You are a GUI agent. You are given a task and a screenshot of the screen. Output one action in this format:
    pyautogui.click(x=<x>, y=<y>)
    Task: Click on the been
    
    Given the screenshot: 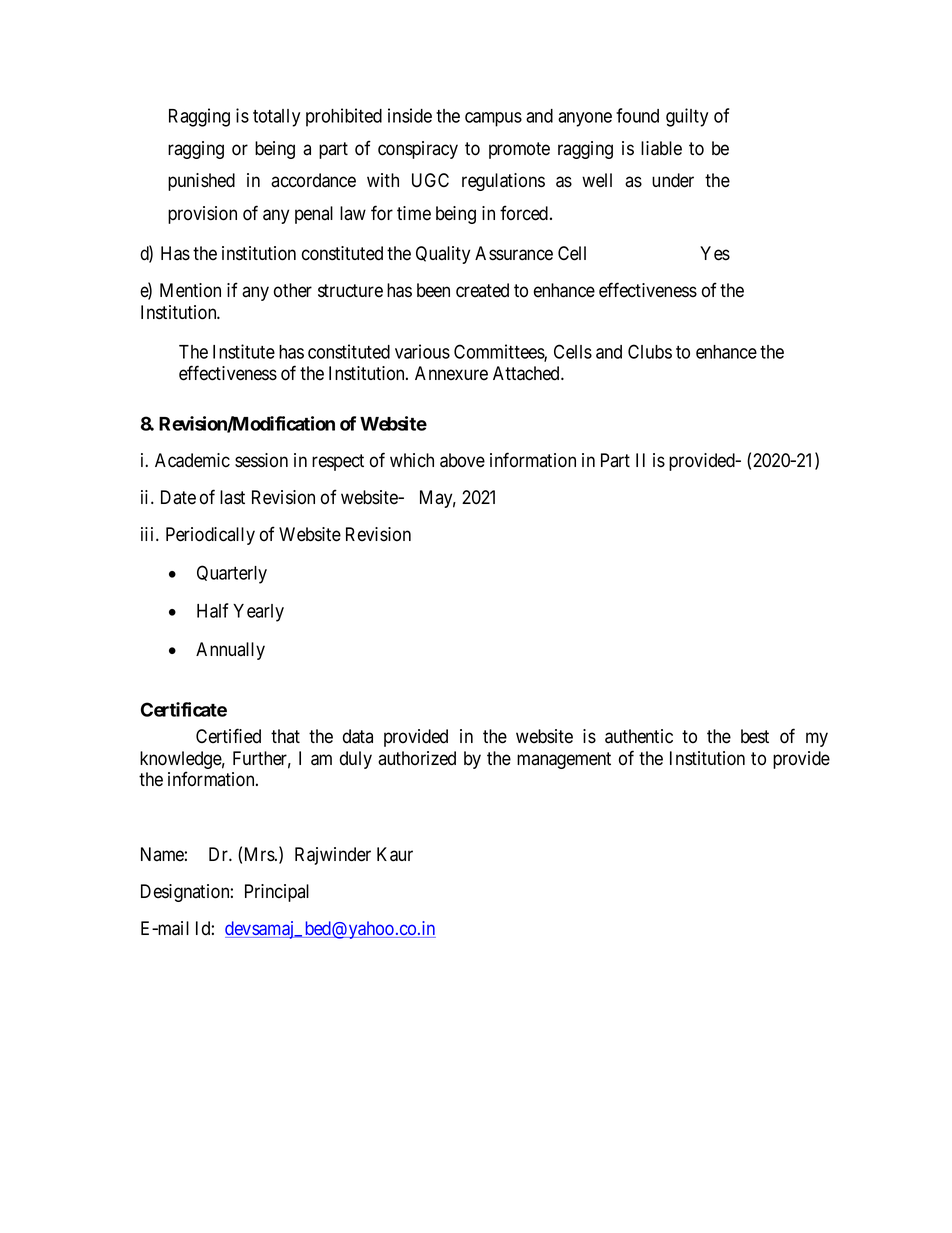 What is the action you would take?
    pyautogui.click(x=433, y=290)
